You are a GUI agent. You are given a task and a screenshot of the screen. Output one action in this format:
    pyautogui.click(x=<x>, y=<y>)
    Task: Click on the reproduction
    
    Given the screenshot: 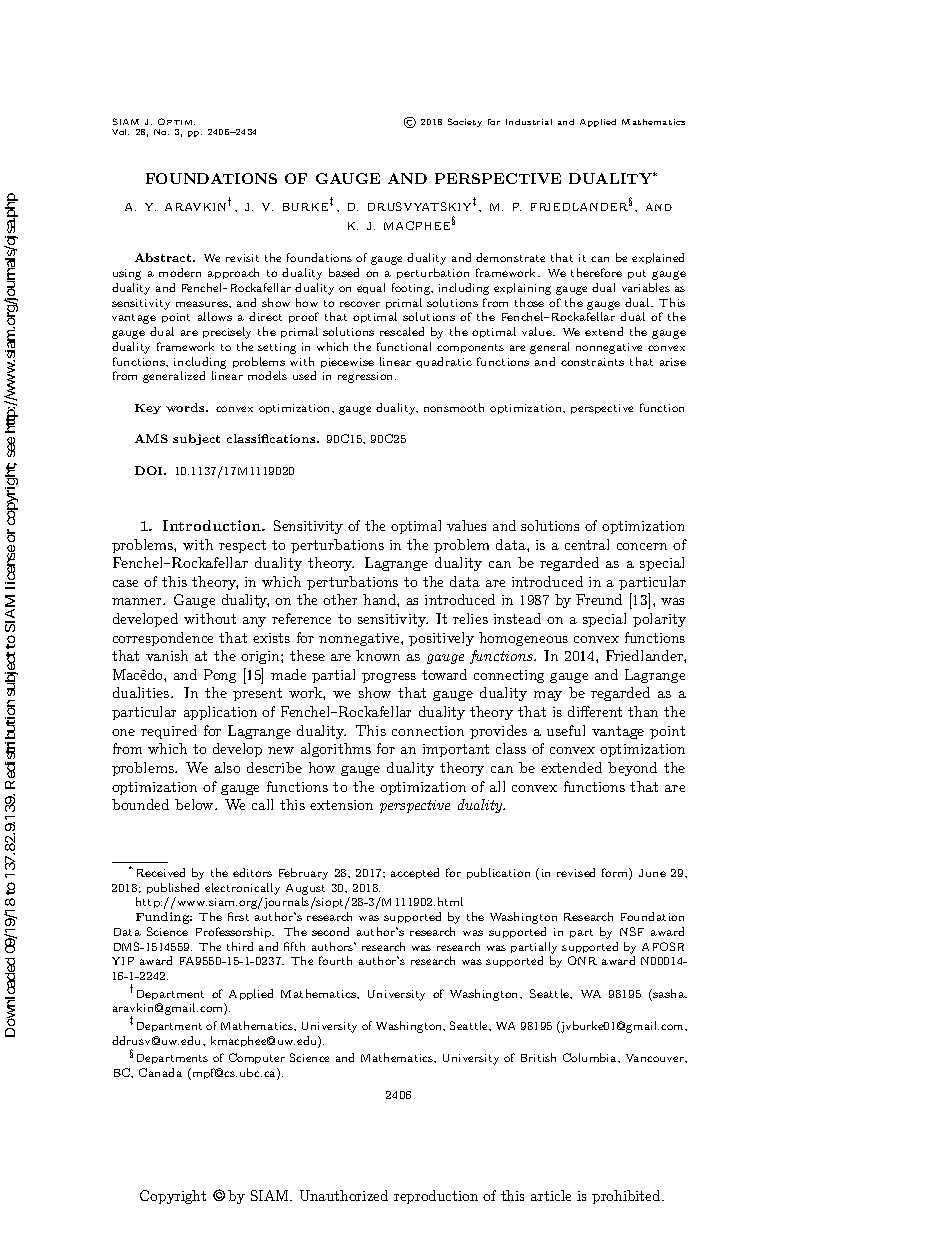 What is the action you would take?
    pyautogui.click(x=436, y=1197)
